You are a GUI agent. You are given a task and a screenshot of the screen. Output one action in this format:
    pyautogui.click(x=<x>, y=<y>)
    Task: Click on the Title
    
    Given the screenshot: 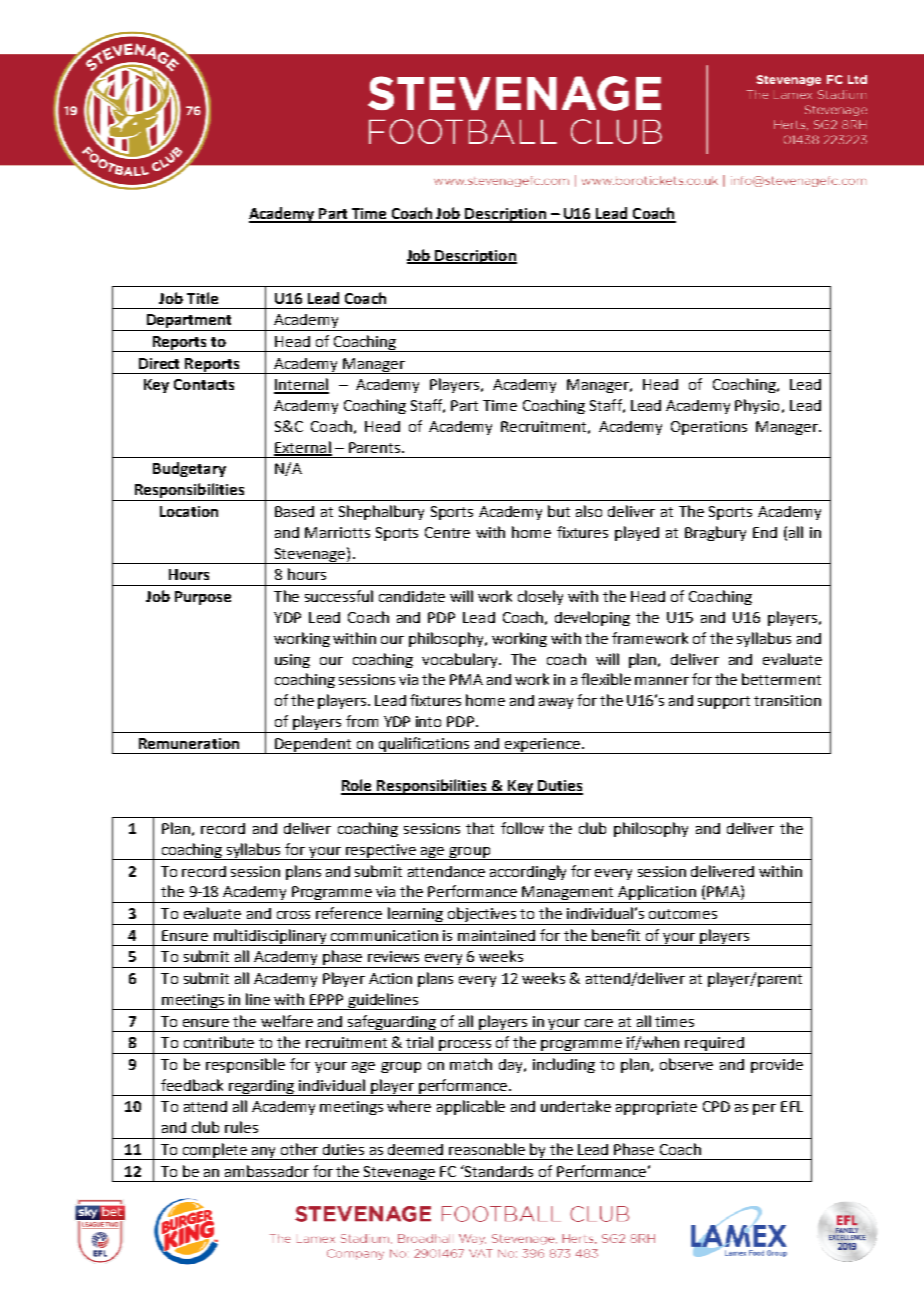 What is the action you would take?
    pyautogui.click(x=202, y=298)
